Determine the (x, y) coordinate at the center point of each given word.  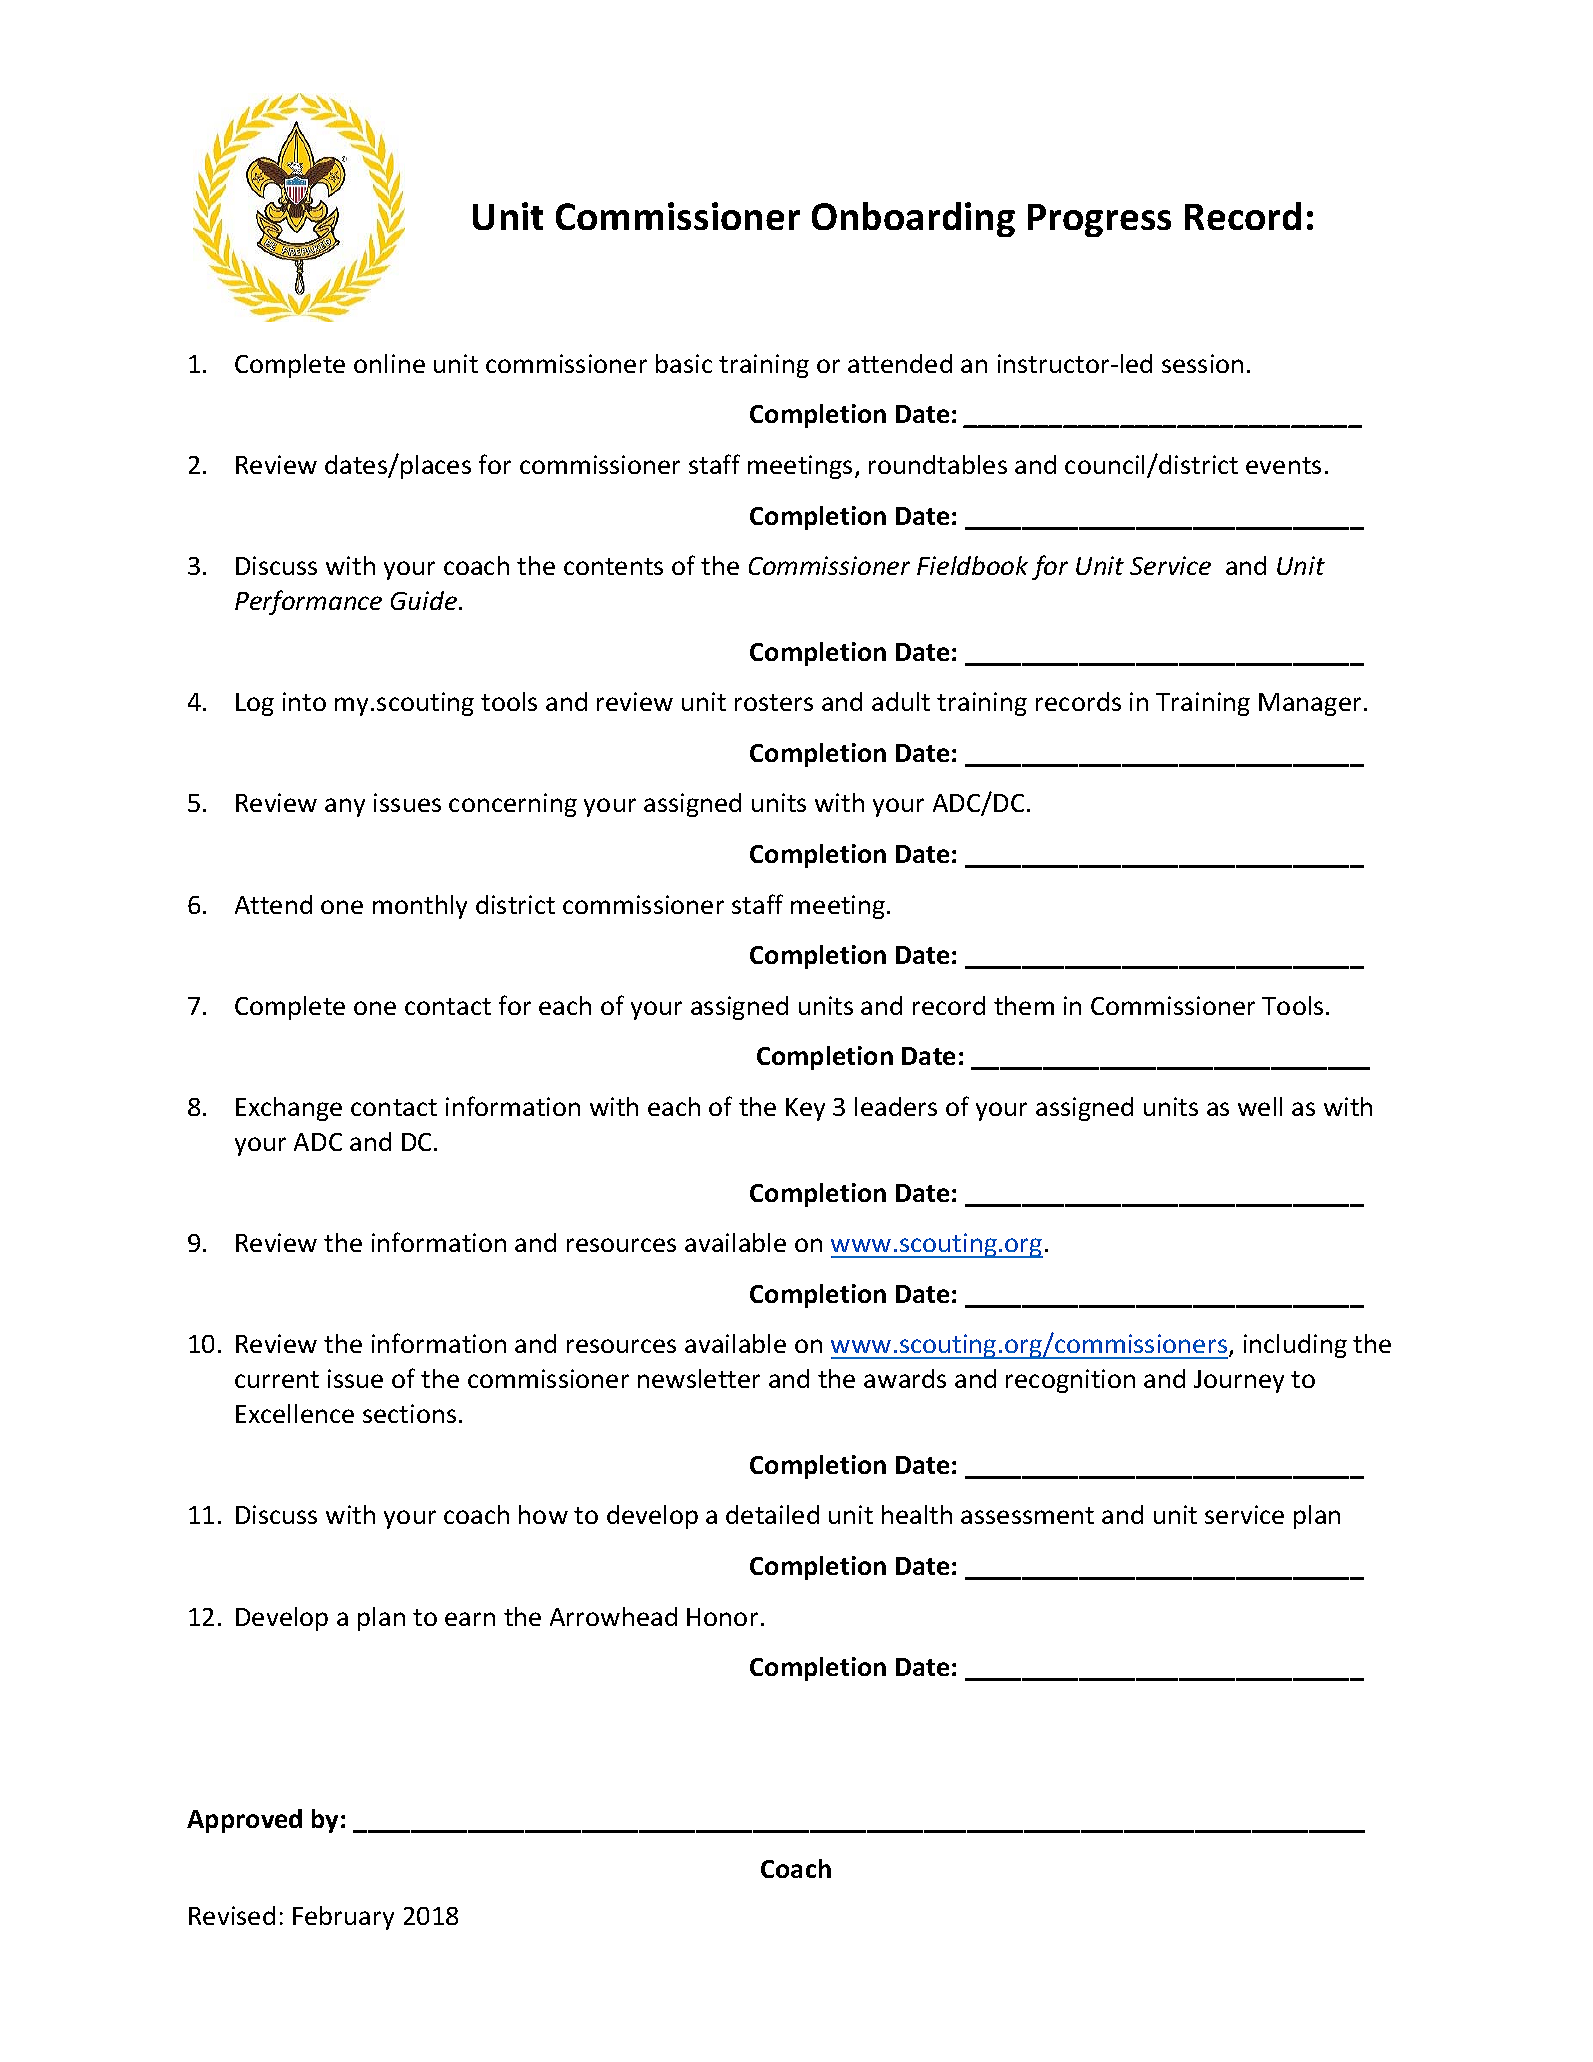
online (389, 363)
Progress (1099, 220)
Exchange (289, 1109)
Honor (722, 1617)
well (1260, 1106)
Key (805, 1109)
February (343, 1918)
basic (684, 363)
